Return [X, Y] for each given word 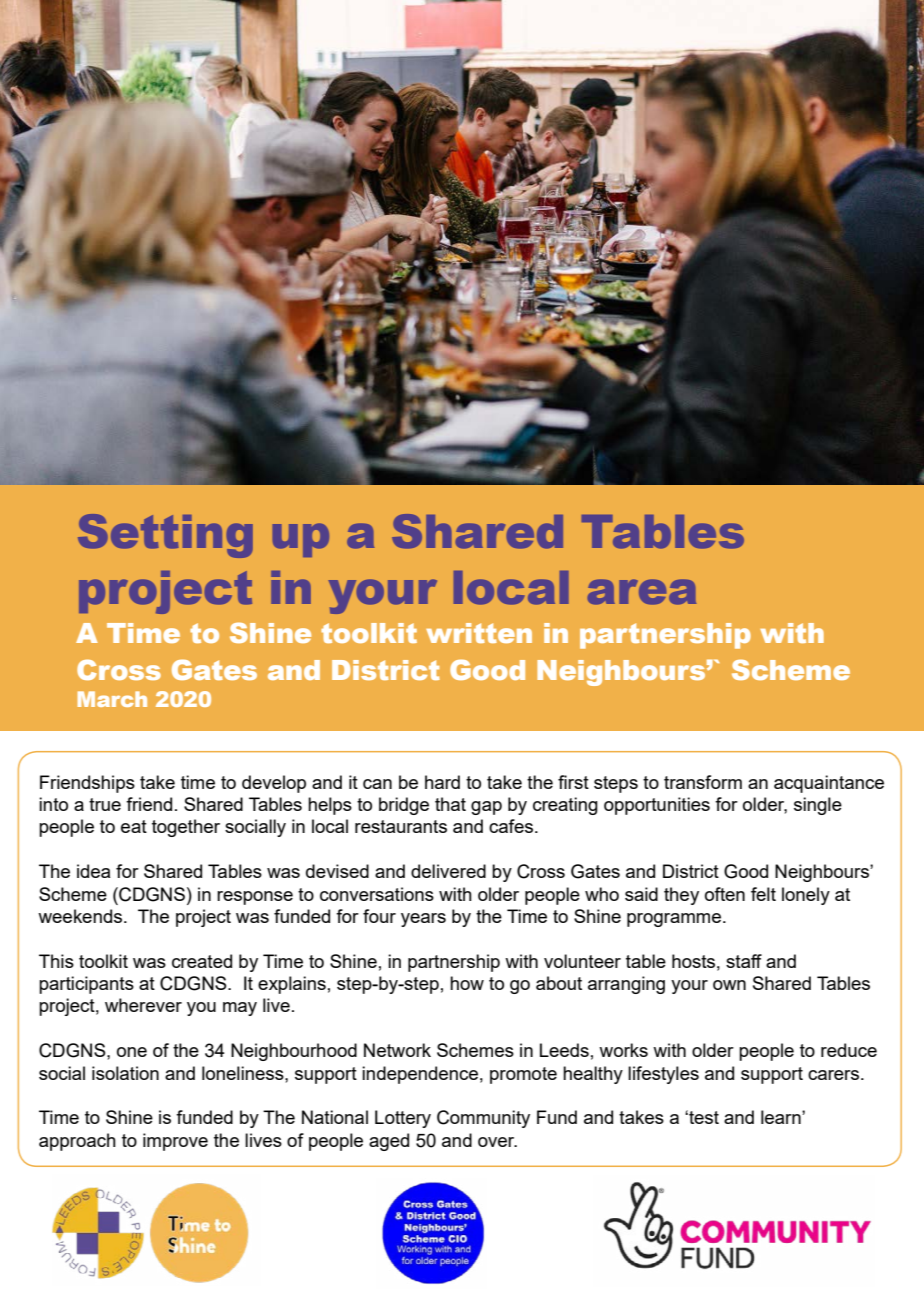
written [479, 633]
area [642, 592]
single [818, 806]
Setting [165, 536]
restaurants [401, 826]
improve [175, 1142]
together [186, 828]
